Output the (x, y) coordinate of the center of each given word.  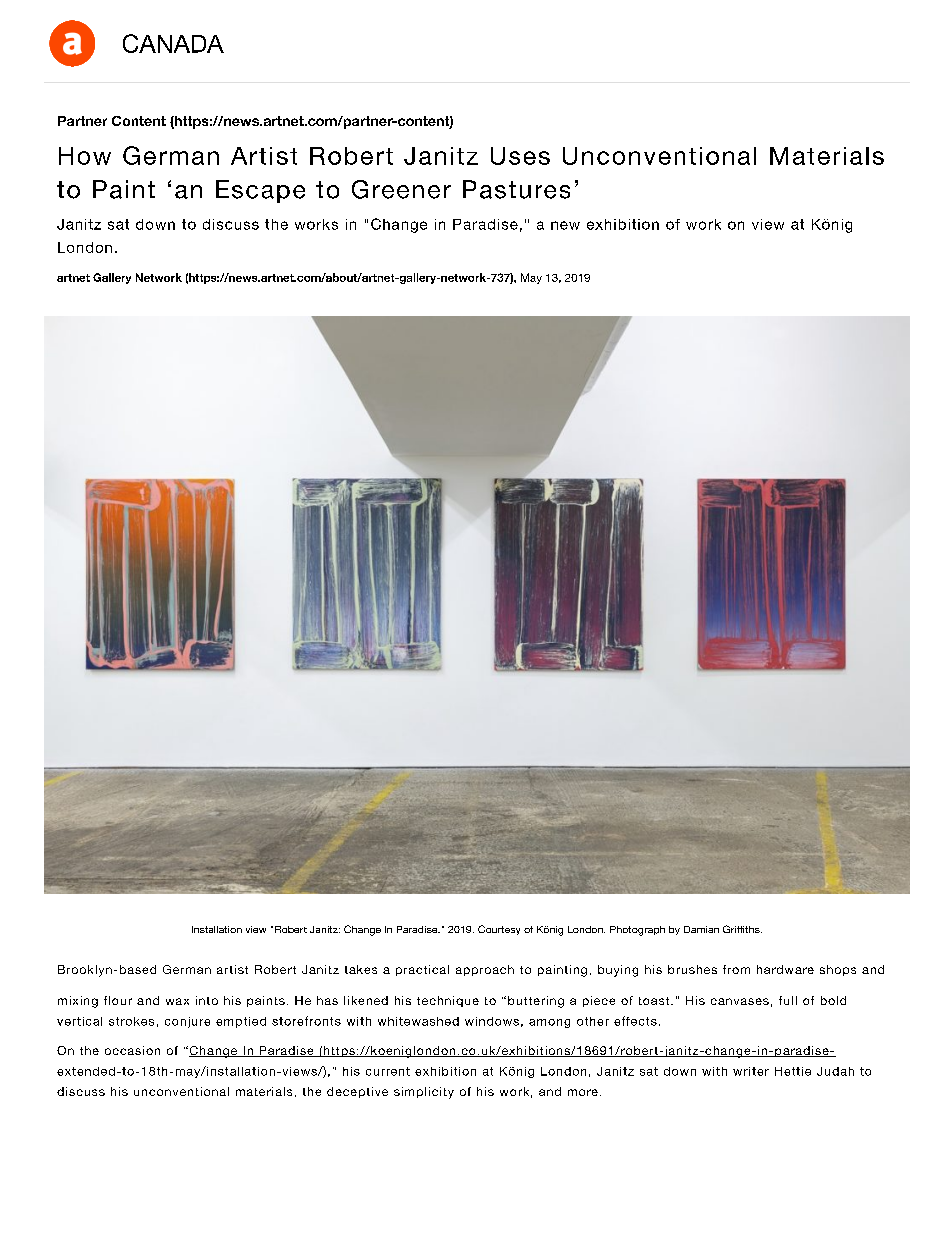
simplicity (424, 1093)
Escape (260, 191)
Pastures (516, 189)
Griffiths (742, 929)
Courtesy (499, 930)
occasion (132, 1050)
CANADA (173, 43)
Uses (520, 156)
